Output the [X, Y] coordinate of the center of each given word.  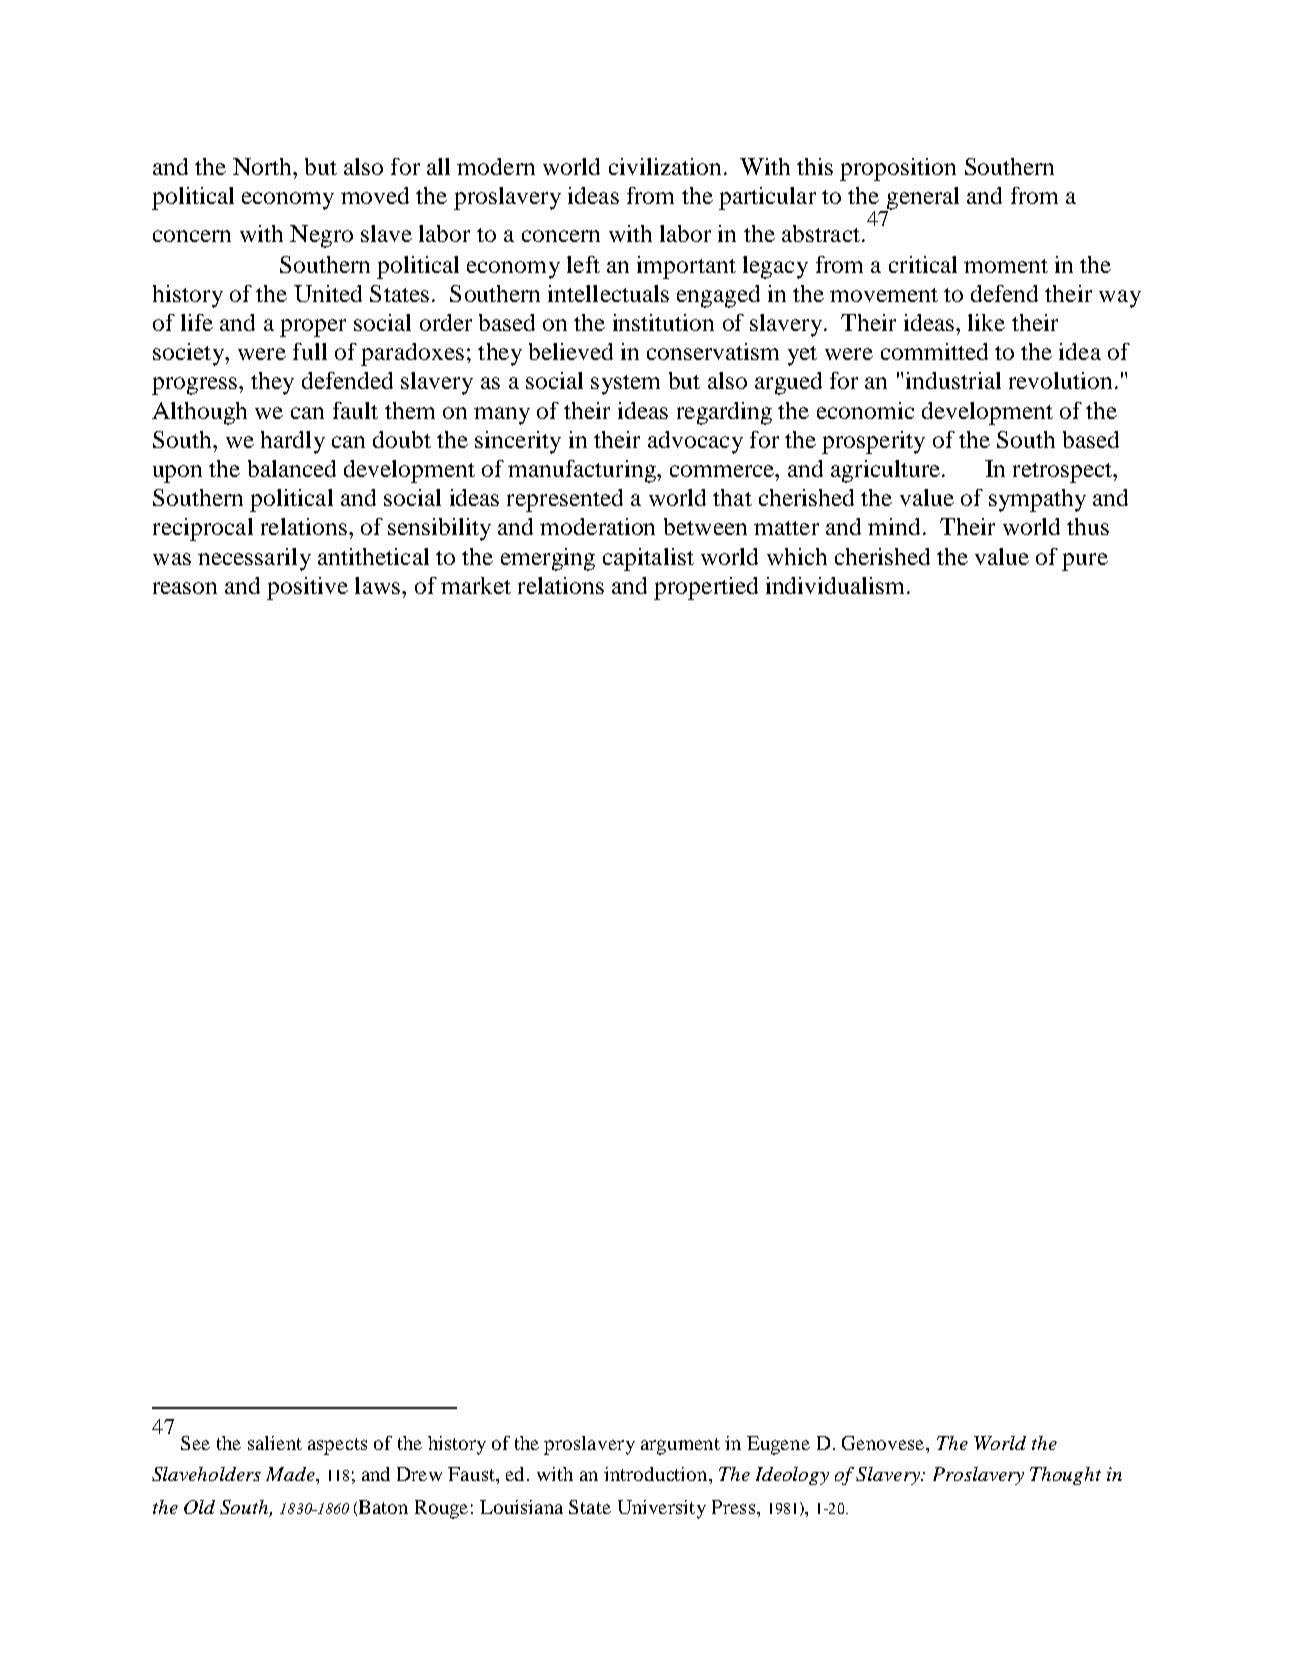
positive [307, 588]
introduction [657, 1474]
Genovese [884, 1443]
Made [291, 1474]
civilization [665, 166]
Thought [1065, 1476]
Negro [321, 236]
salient [275, 1443]
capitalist [648, 559]
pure [1085, 562]
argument [680, 1446]
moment [1006, 266]
